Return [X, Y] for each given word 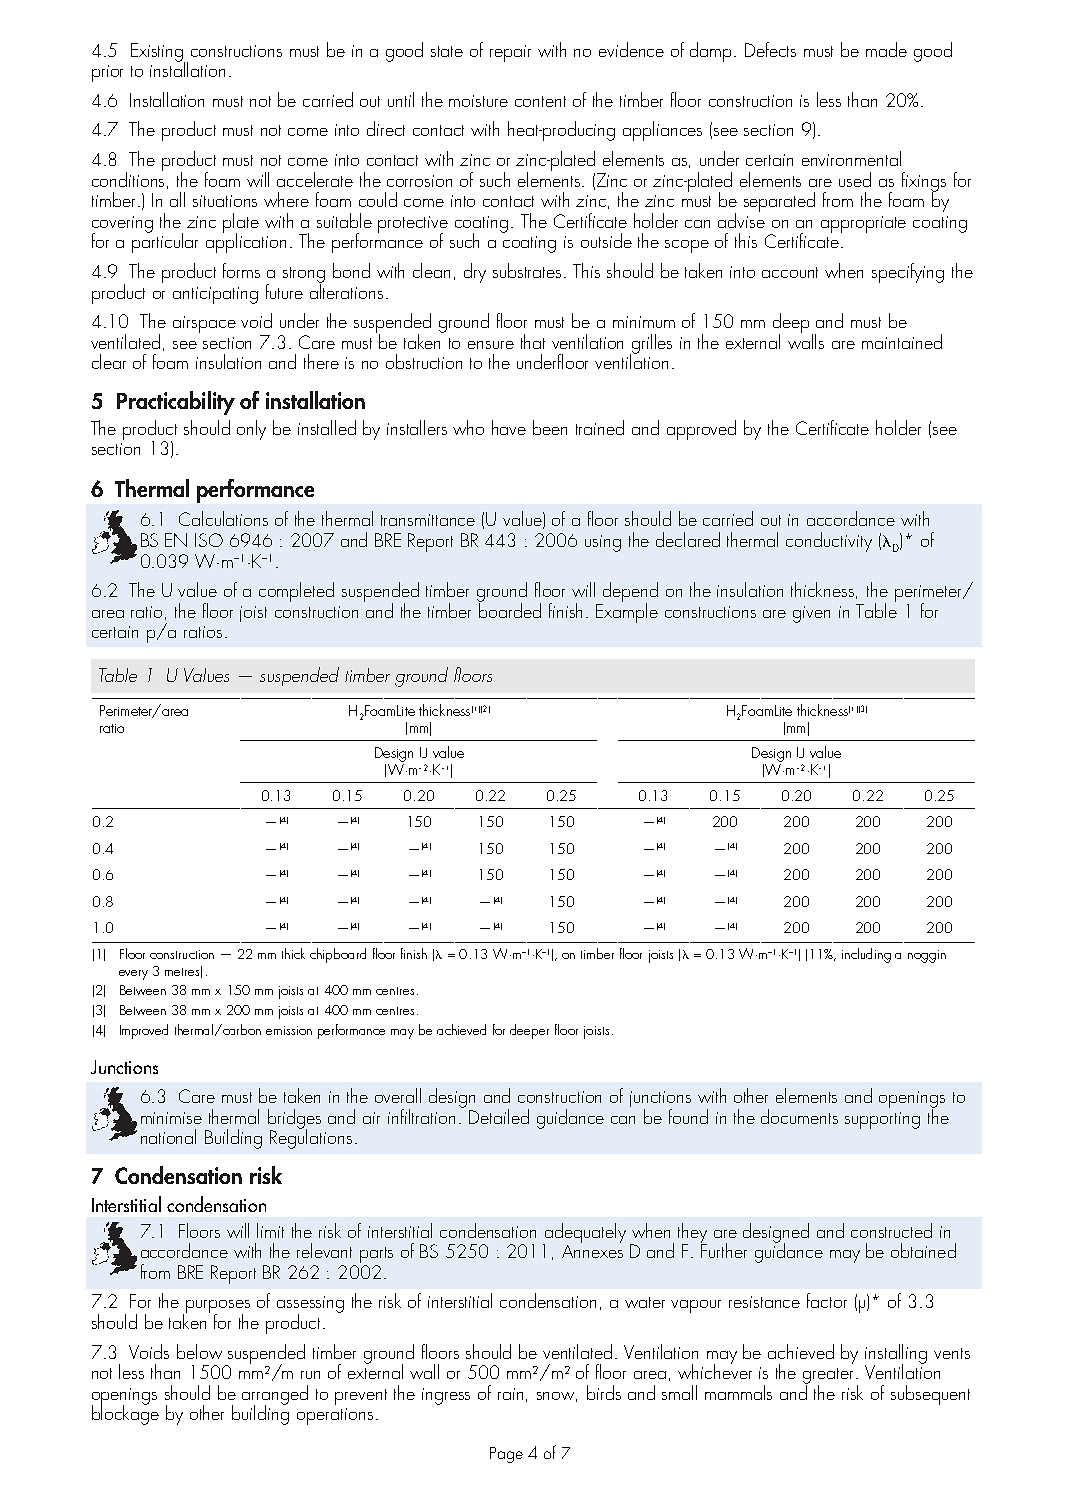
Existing [158, 53]
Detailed [499, 1116]
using [603, 543]
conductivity [829, 542]
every [133, 975]
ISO [209, 540]
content [540, 101]
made [886, 49]
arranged [275, 1396]
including [866, 955]
